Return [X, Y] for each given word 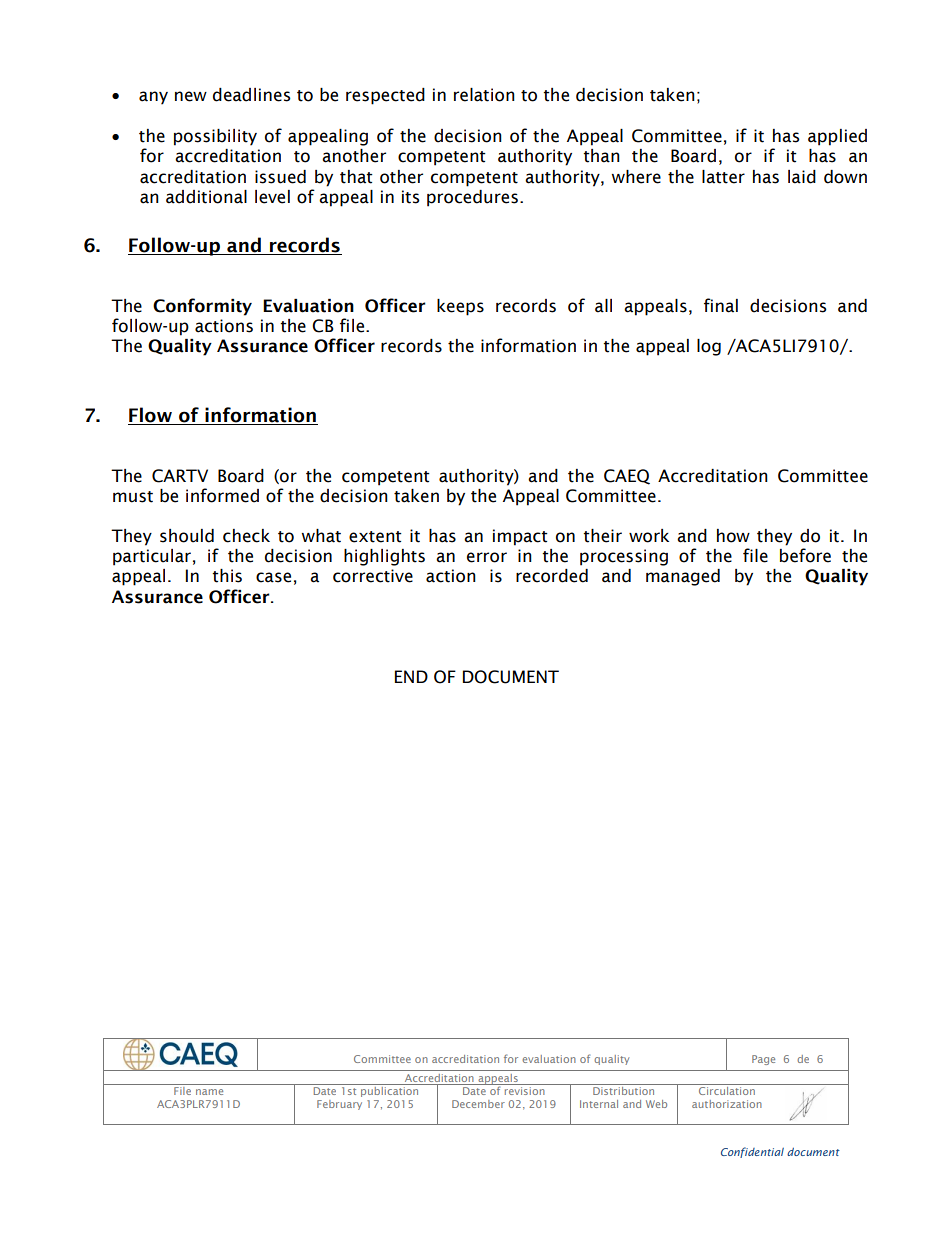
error [487, 557]
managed [683, 577]
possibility [215, 137]
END [411, 676]
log [709, 347]
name [209, 1092]
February [339, 1105]
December [478, 1104]
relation [484, 95]
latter [723, 177]
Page [763, 1060]
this [227, 576]
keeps [460, 307]
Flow [151, 416]
